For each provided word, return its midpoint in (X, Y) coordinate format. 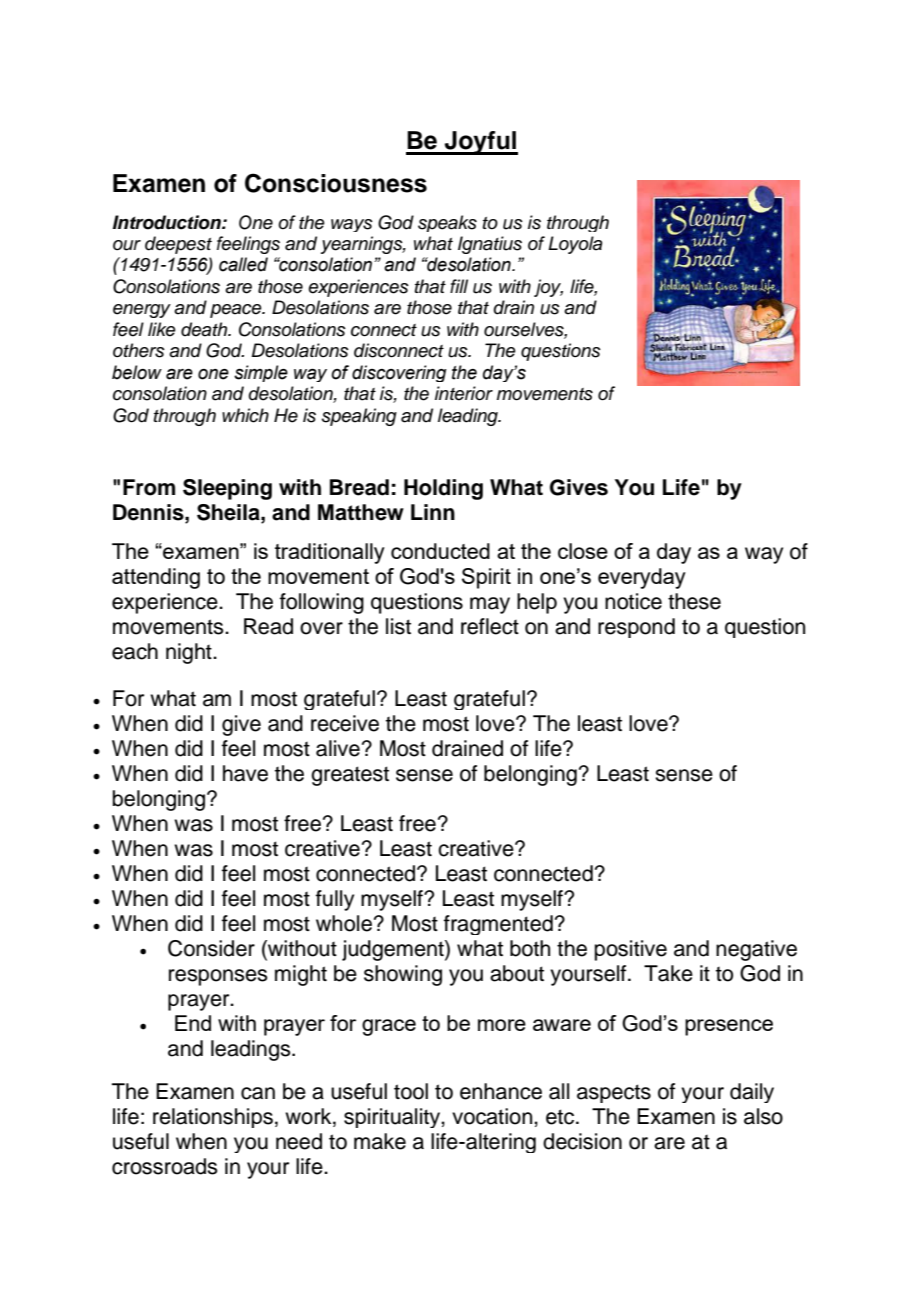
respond (636, 628)
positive (631, 950)
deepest (178, 245)
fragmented (498, 925)
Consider (211, 948)
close (583, 551)
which (245, 415)
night (190, 653)
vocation (493, 1116)
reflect (490, 626)
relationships (213, 1118)
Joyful (480, 143)
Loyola (575, 245)
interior (464, 393)
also (763, 1116)
